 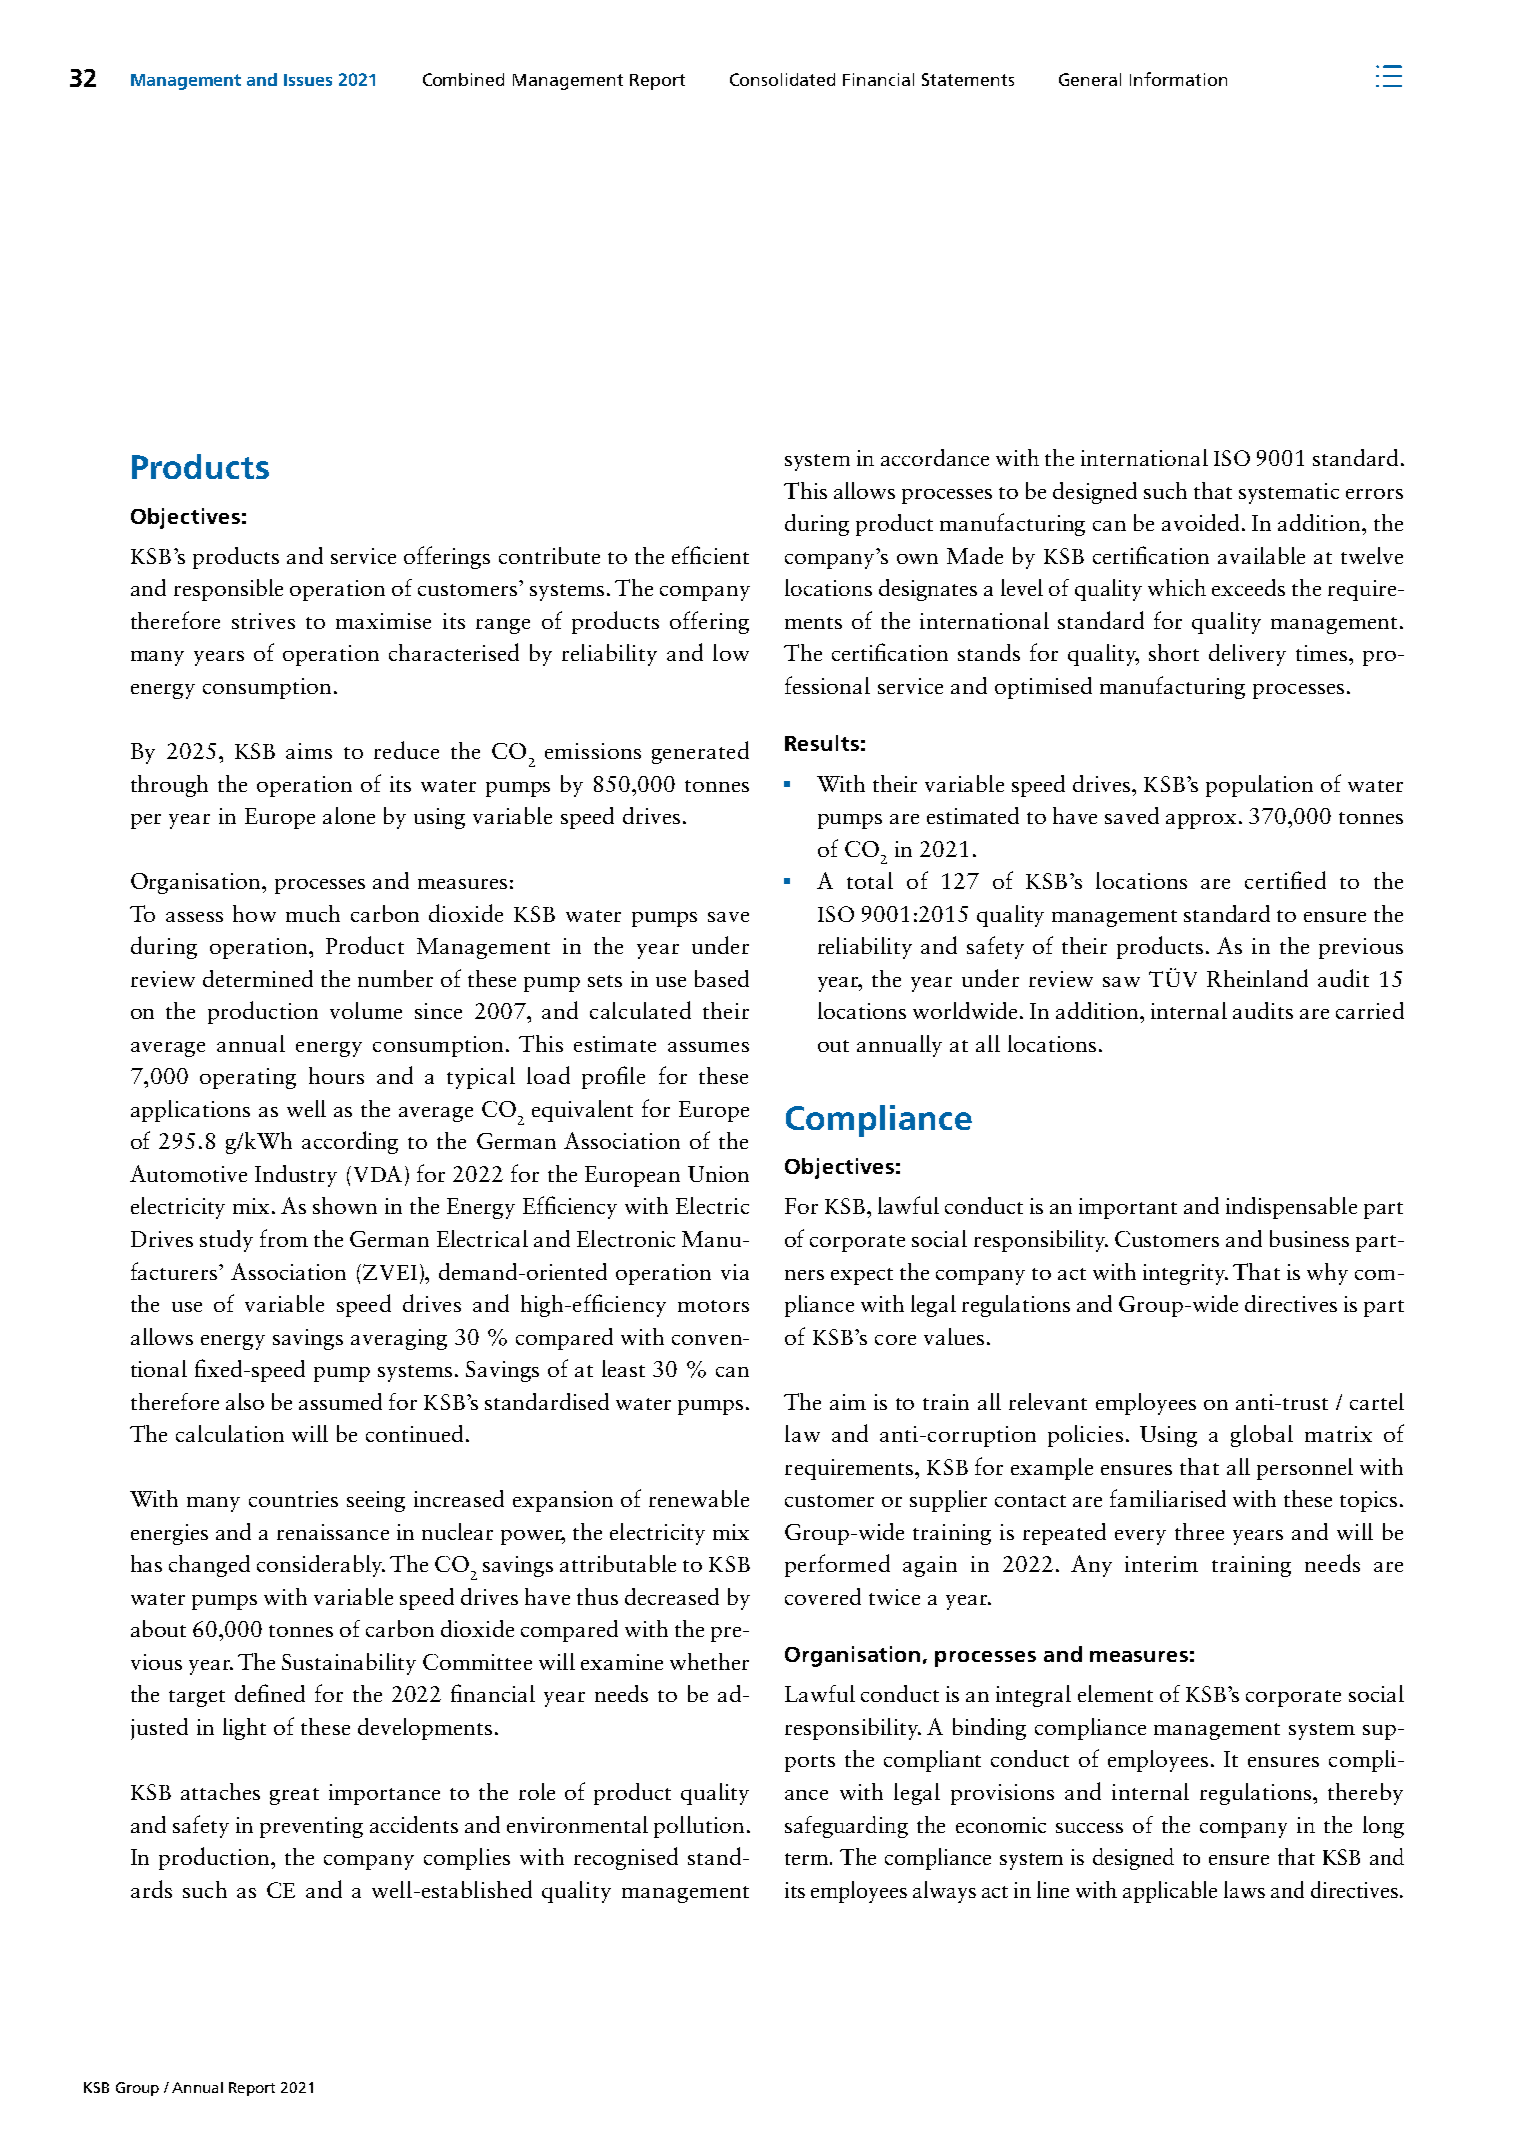 I want to click on efficient, so click(x=710, y=555).
